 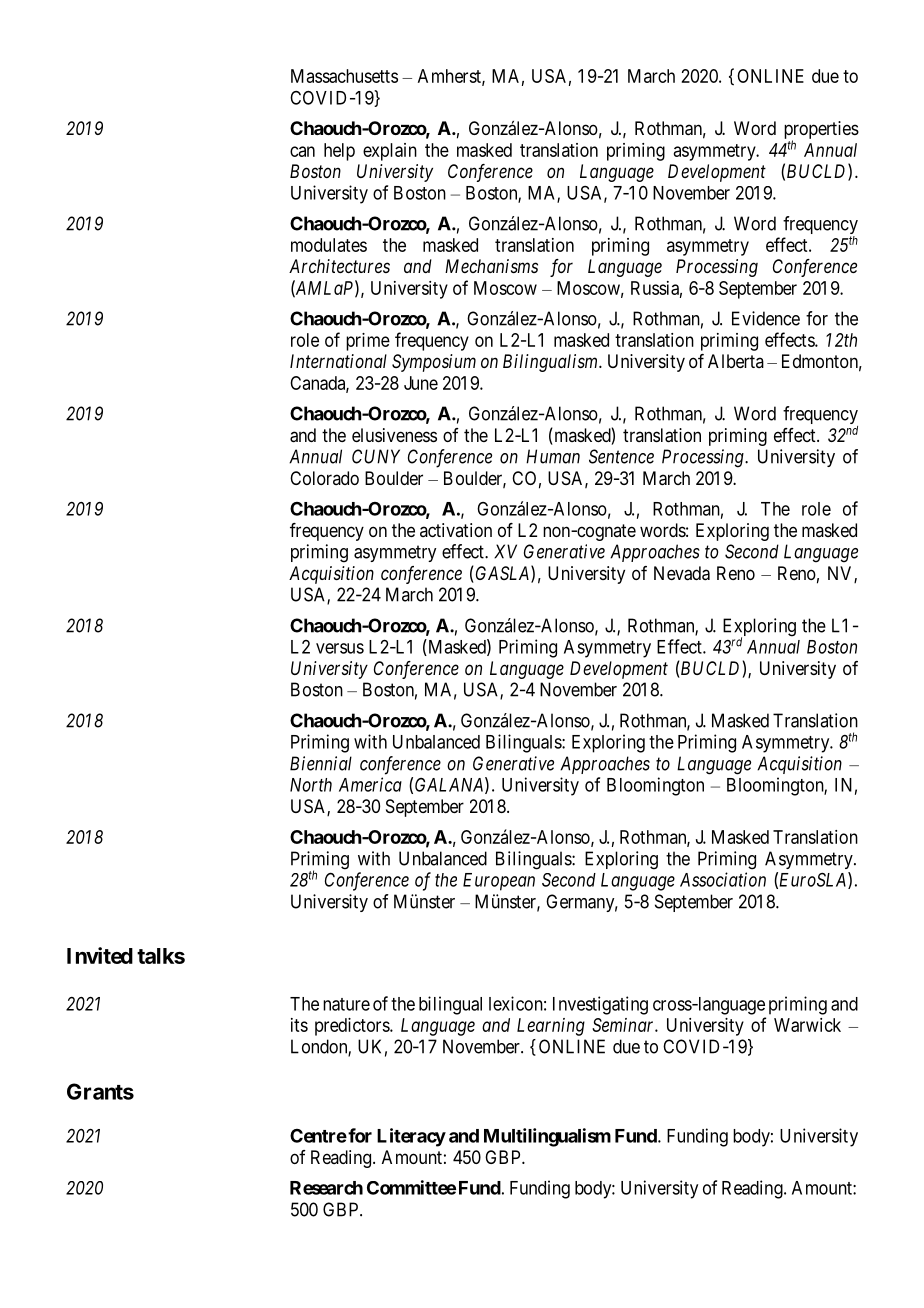 What do you see at coordinates (723, 879) in the document?
I see `Association` at bounding box center [723, 879].
